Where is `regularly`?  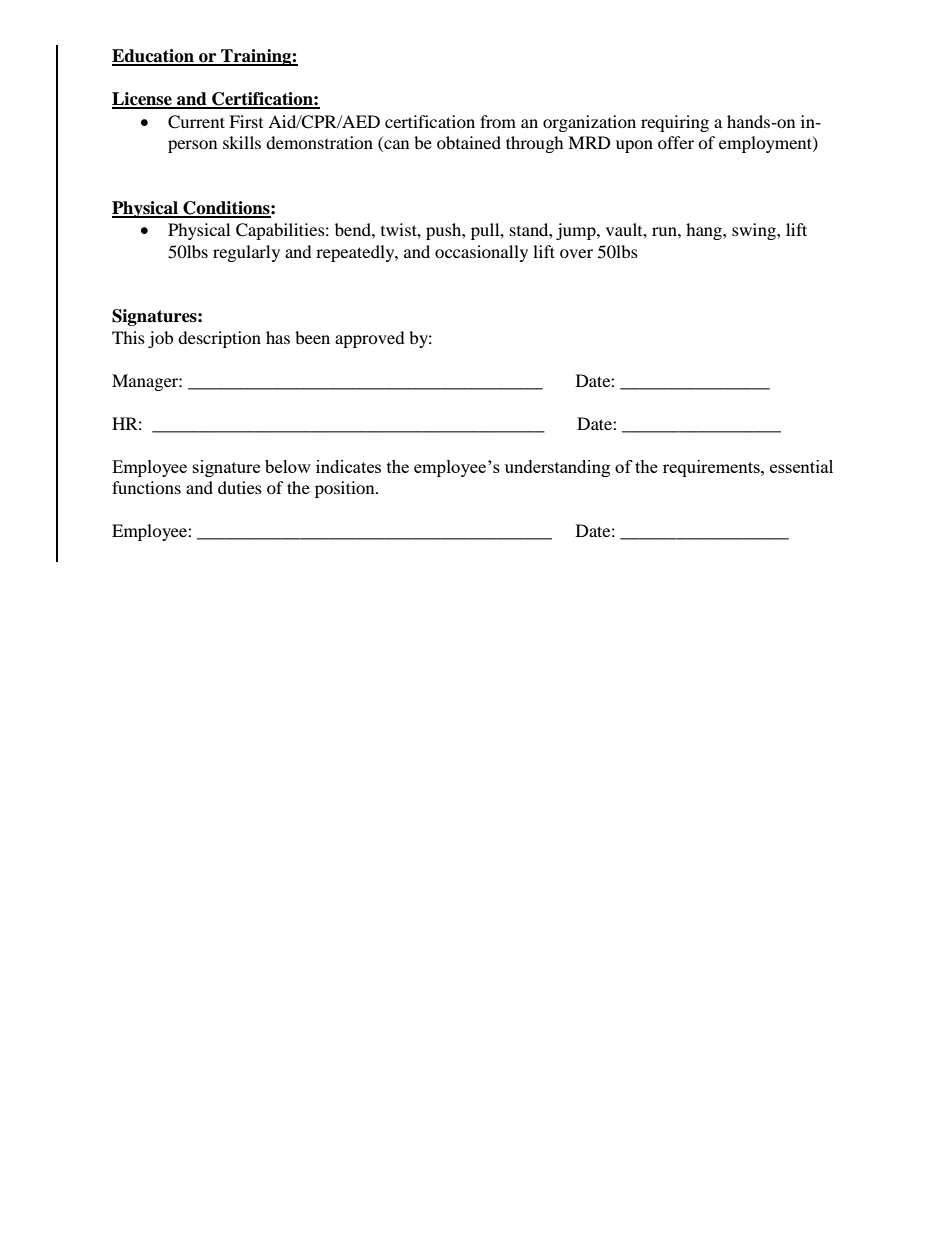
regularly is located at coordinates (246, 253).
